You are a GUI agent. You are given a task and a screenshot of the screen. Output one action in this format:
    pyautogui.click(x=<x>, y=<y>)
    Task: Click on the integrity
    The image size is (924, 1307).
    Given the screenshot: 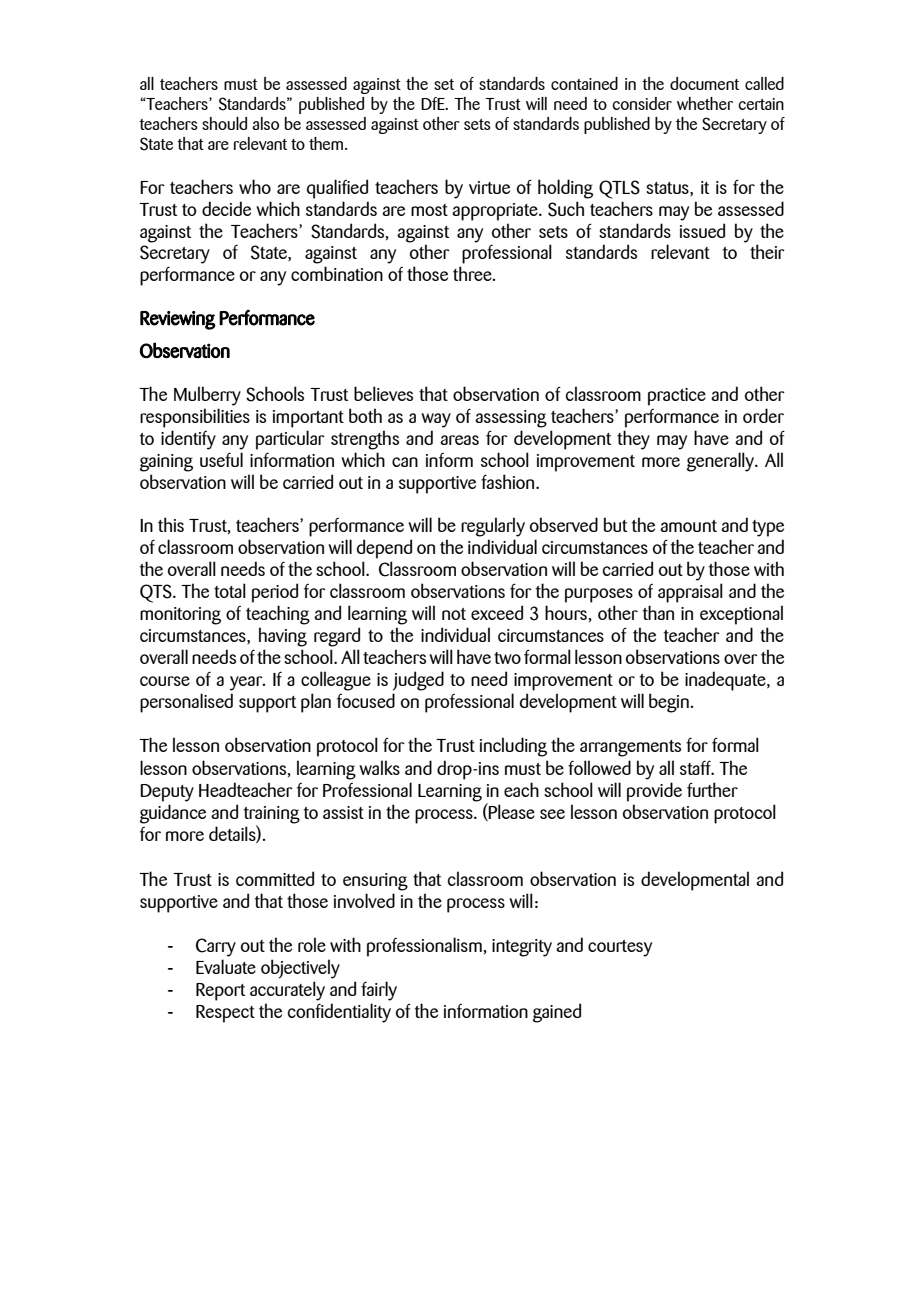 What is the action you would take?
    pyautogui.click(x=522, y=948)
